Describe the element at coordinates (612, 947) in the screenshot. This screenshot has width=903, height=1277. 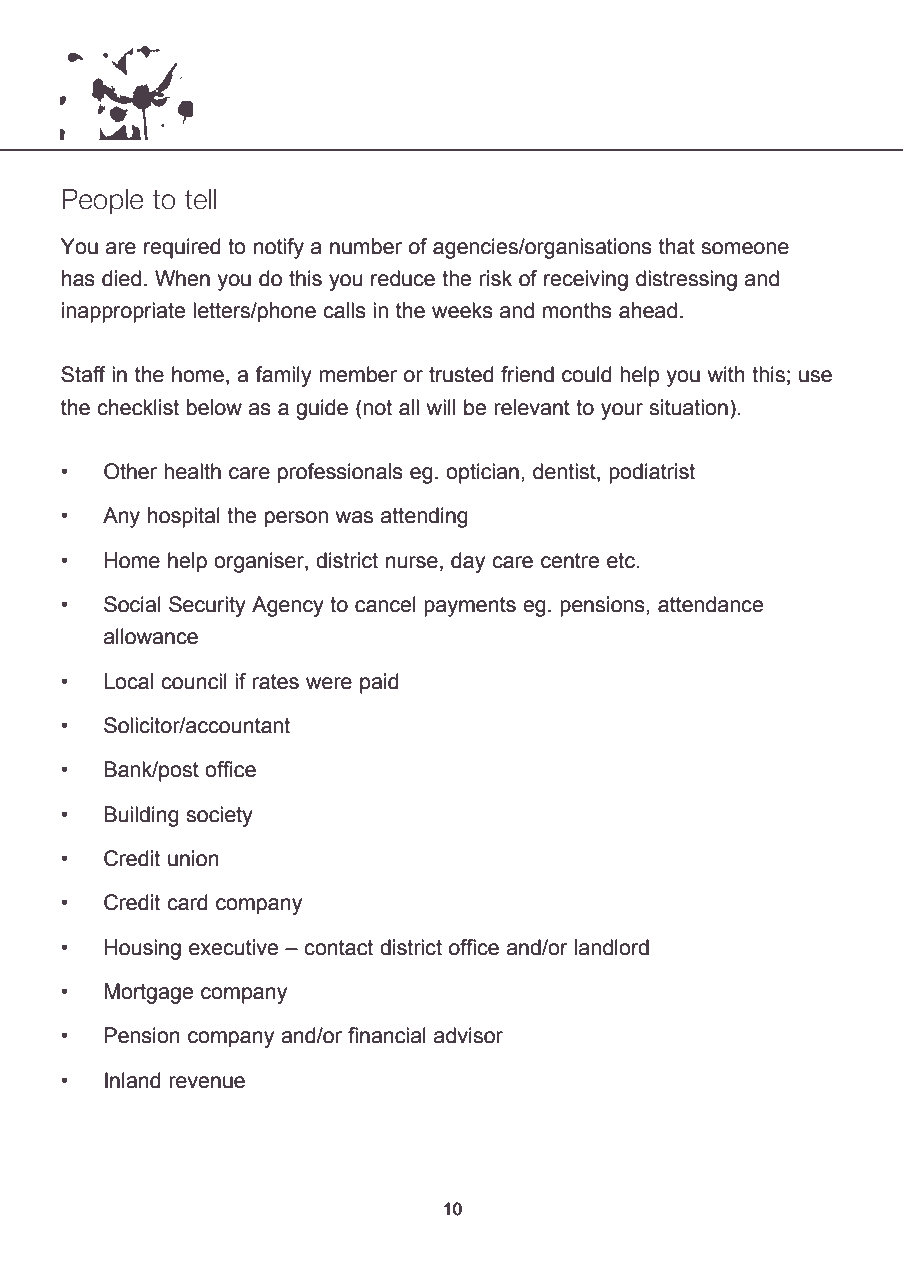
I see `landlord` at that location.
